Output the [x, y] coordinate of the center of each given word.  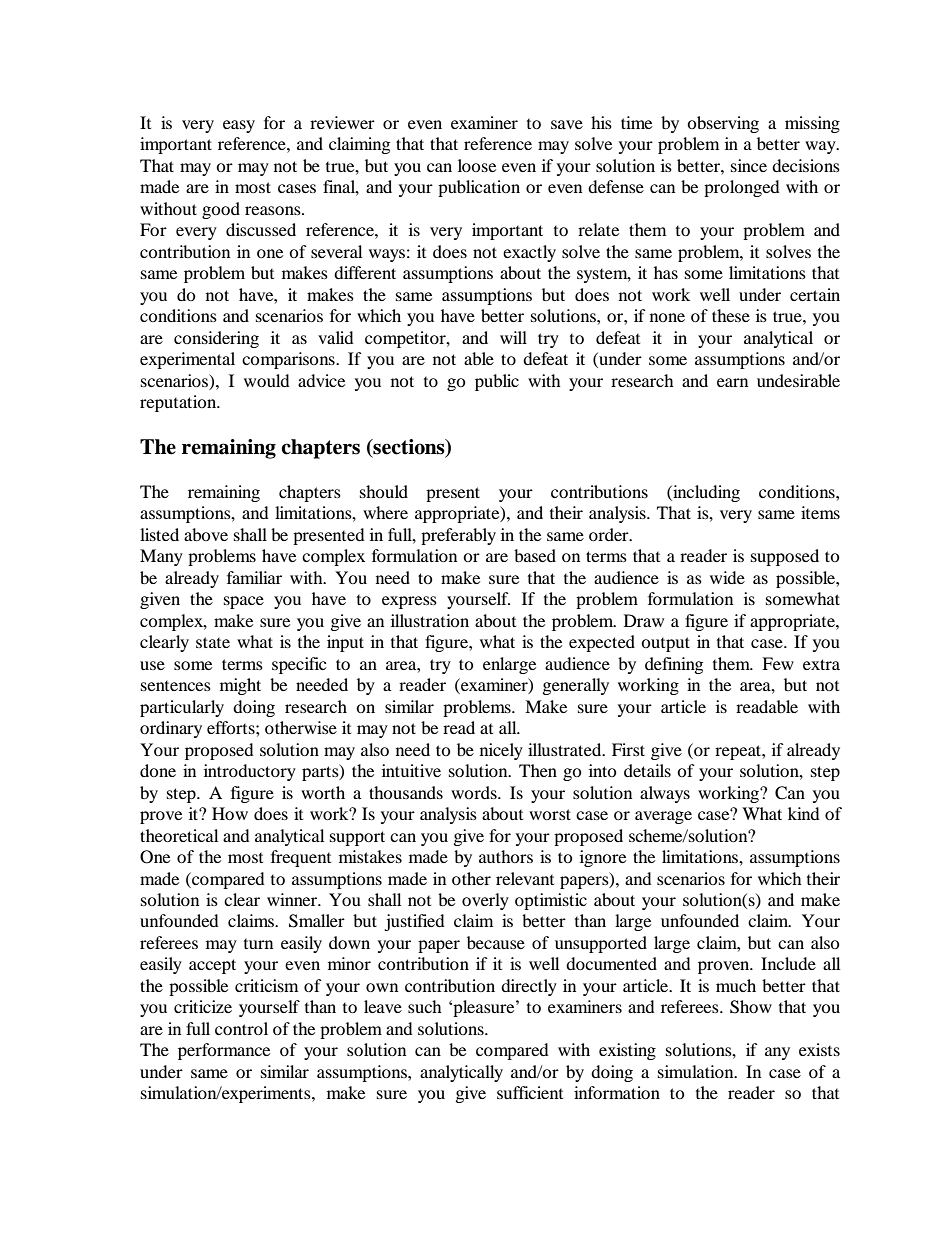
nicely [501, 751]
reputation [179, 403]
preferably [458, 536]
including [705, 493]
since [749, 165]
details [647, 770]
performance [224, 1051]
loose [477, 165]
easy [239, 126]
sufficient [530, 1092]
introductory [250, 772]
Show [751, 1007]
